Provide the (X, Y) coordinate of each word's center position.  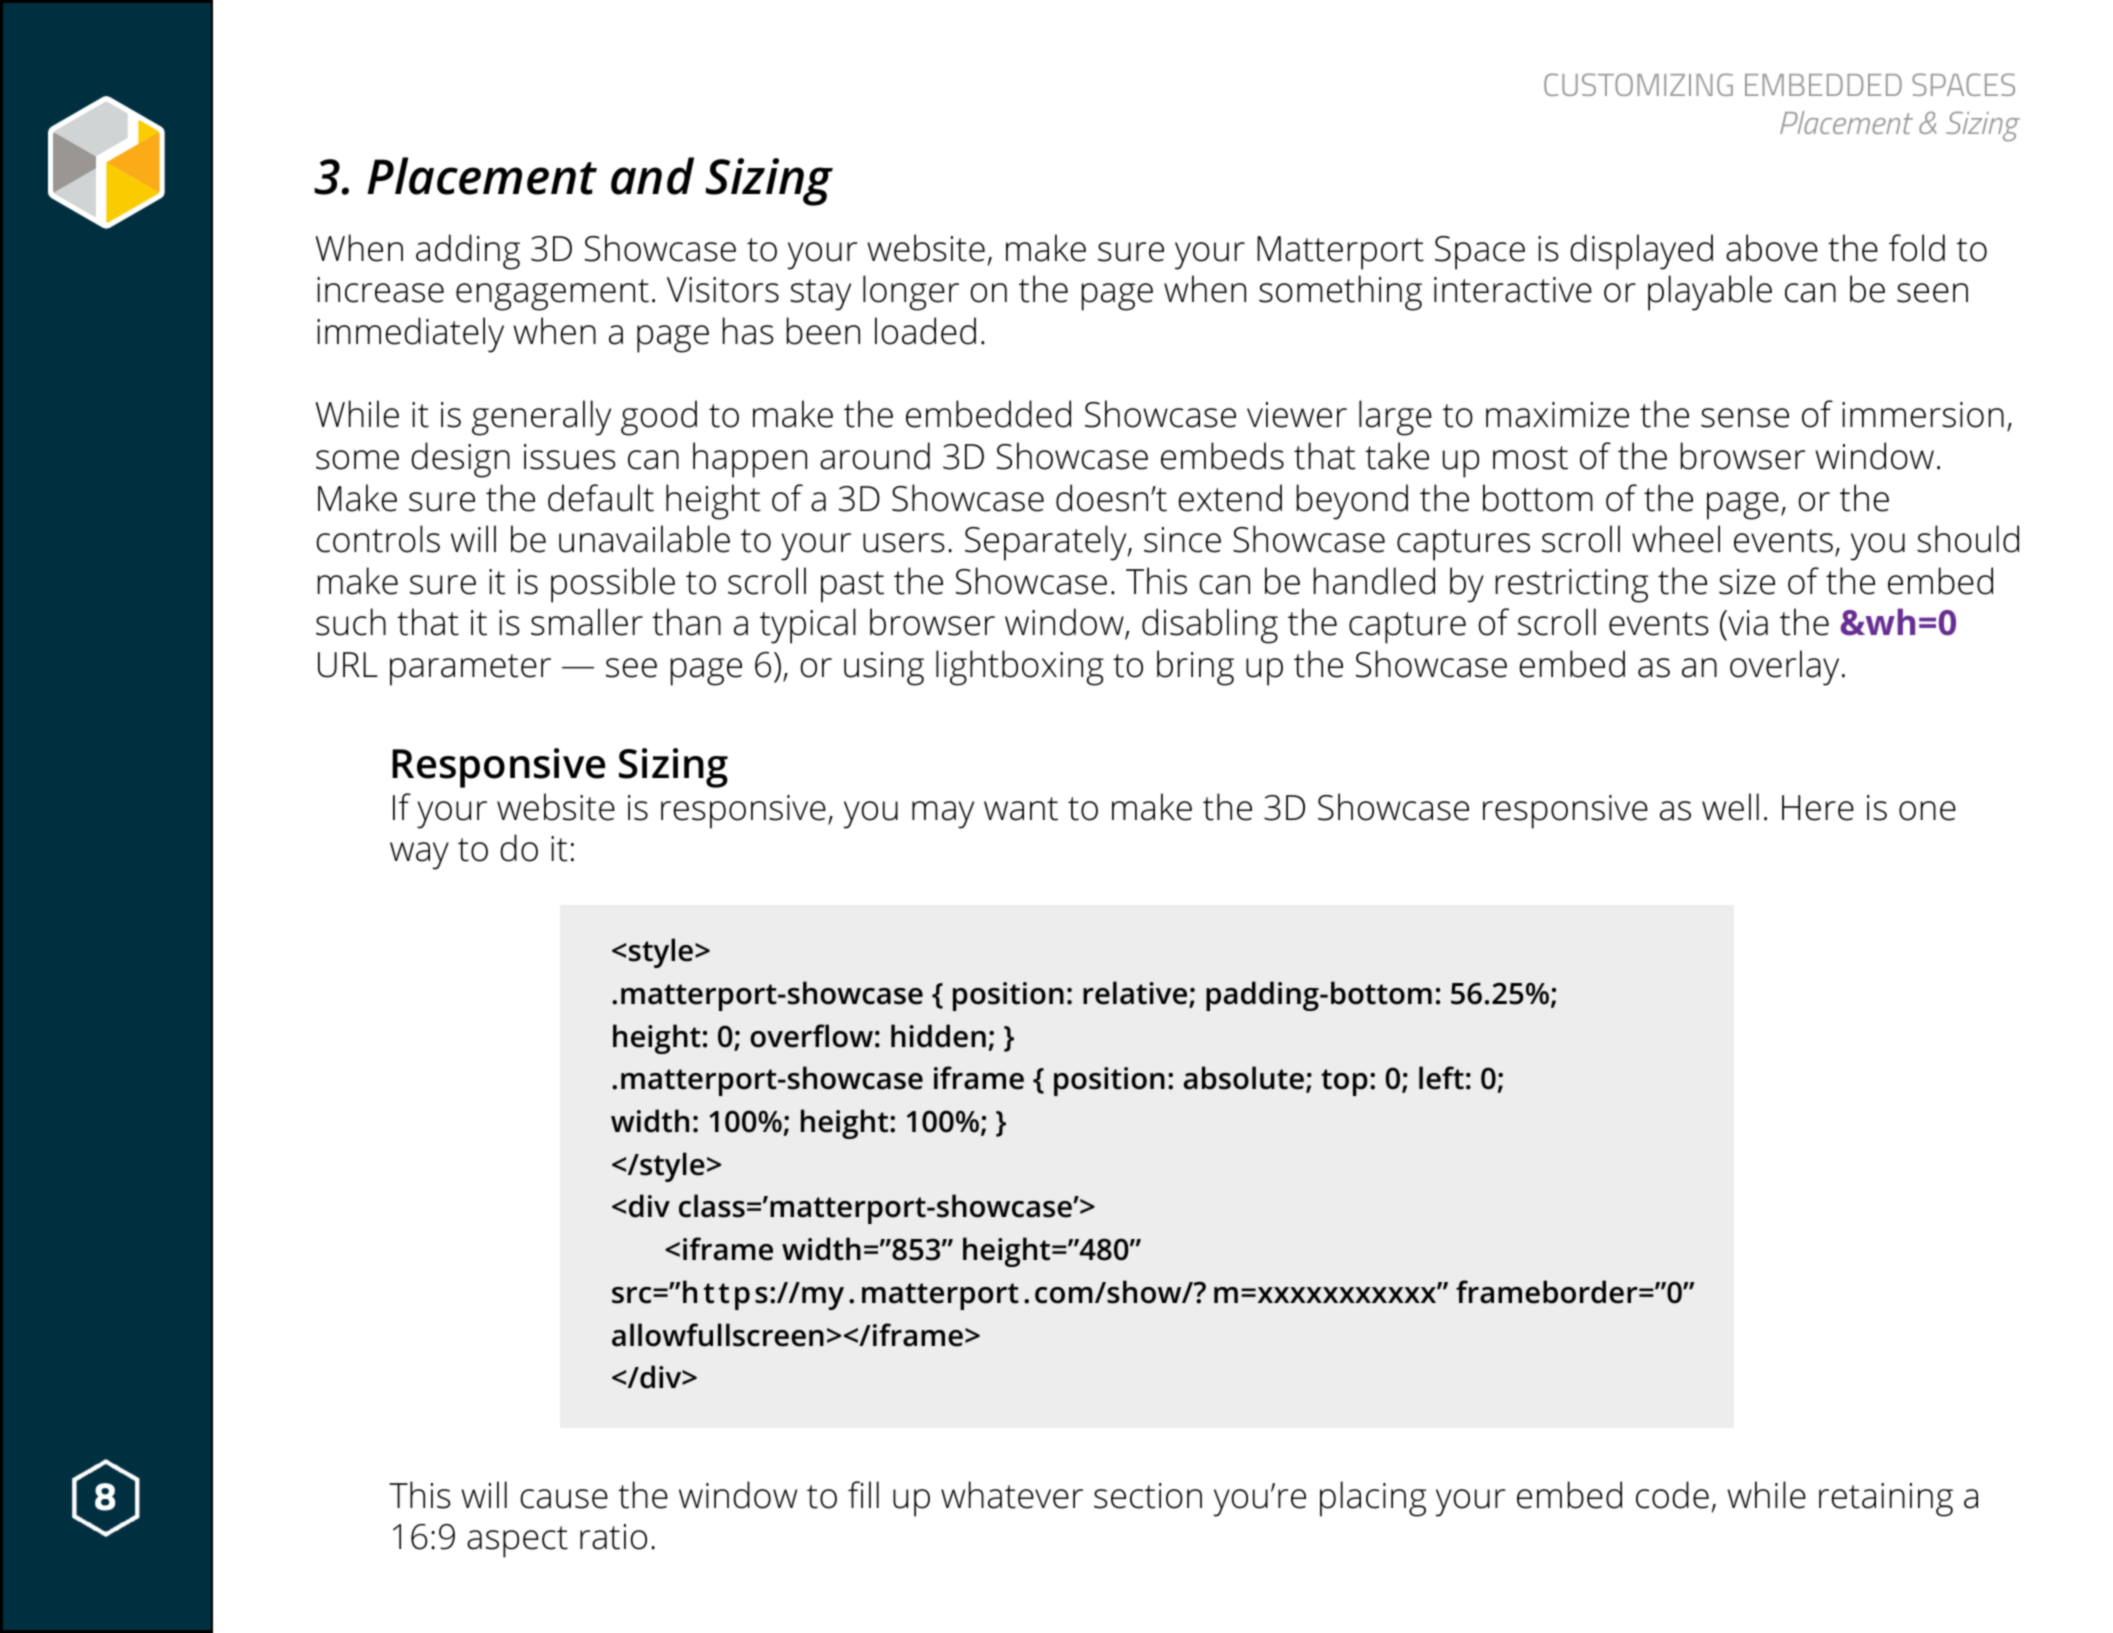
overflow (811, 1036)
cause (564, 1499)
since (1182, 540)
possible (613, 585)
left (1441, 1078)
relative (1136, 994)
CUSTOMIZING (1638, 84)
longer (911, 293)
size (1747, 582)
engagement (552, 295)
